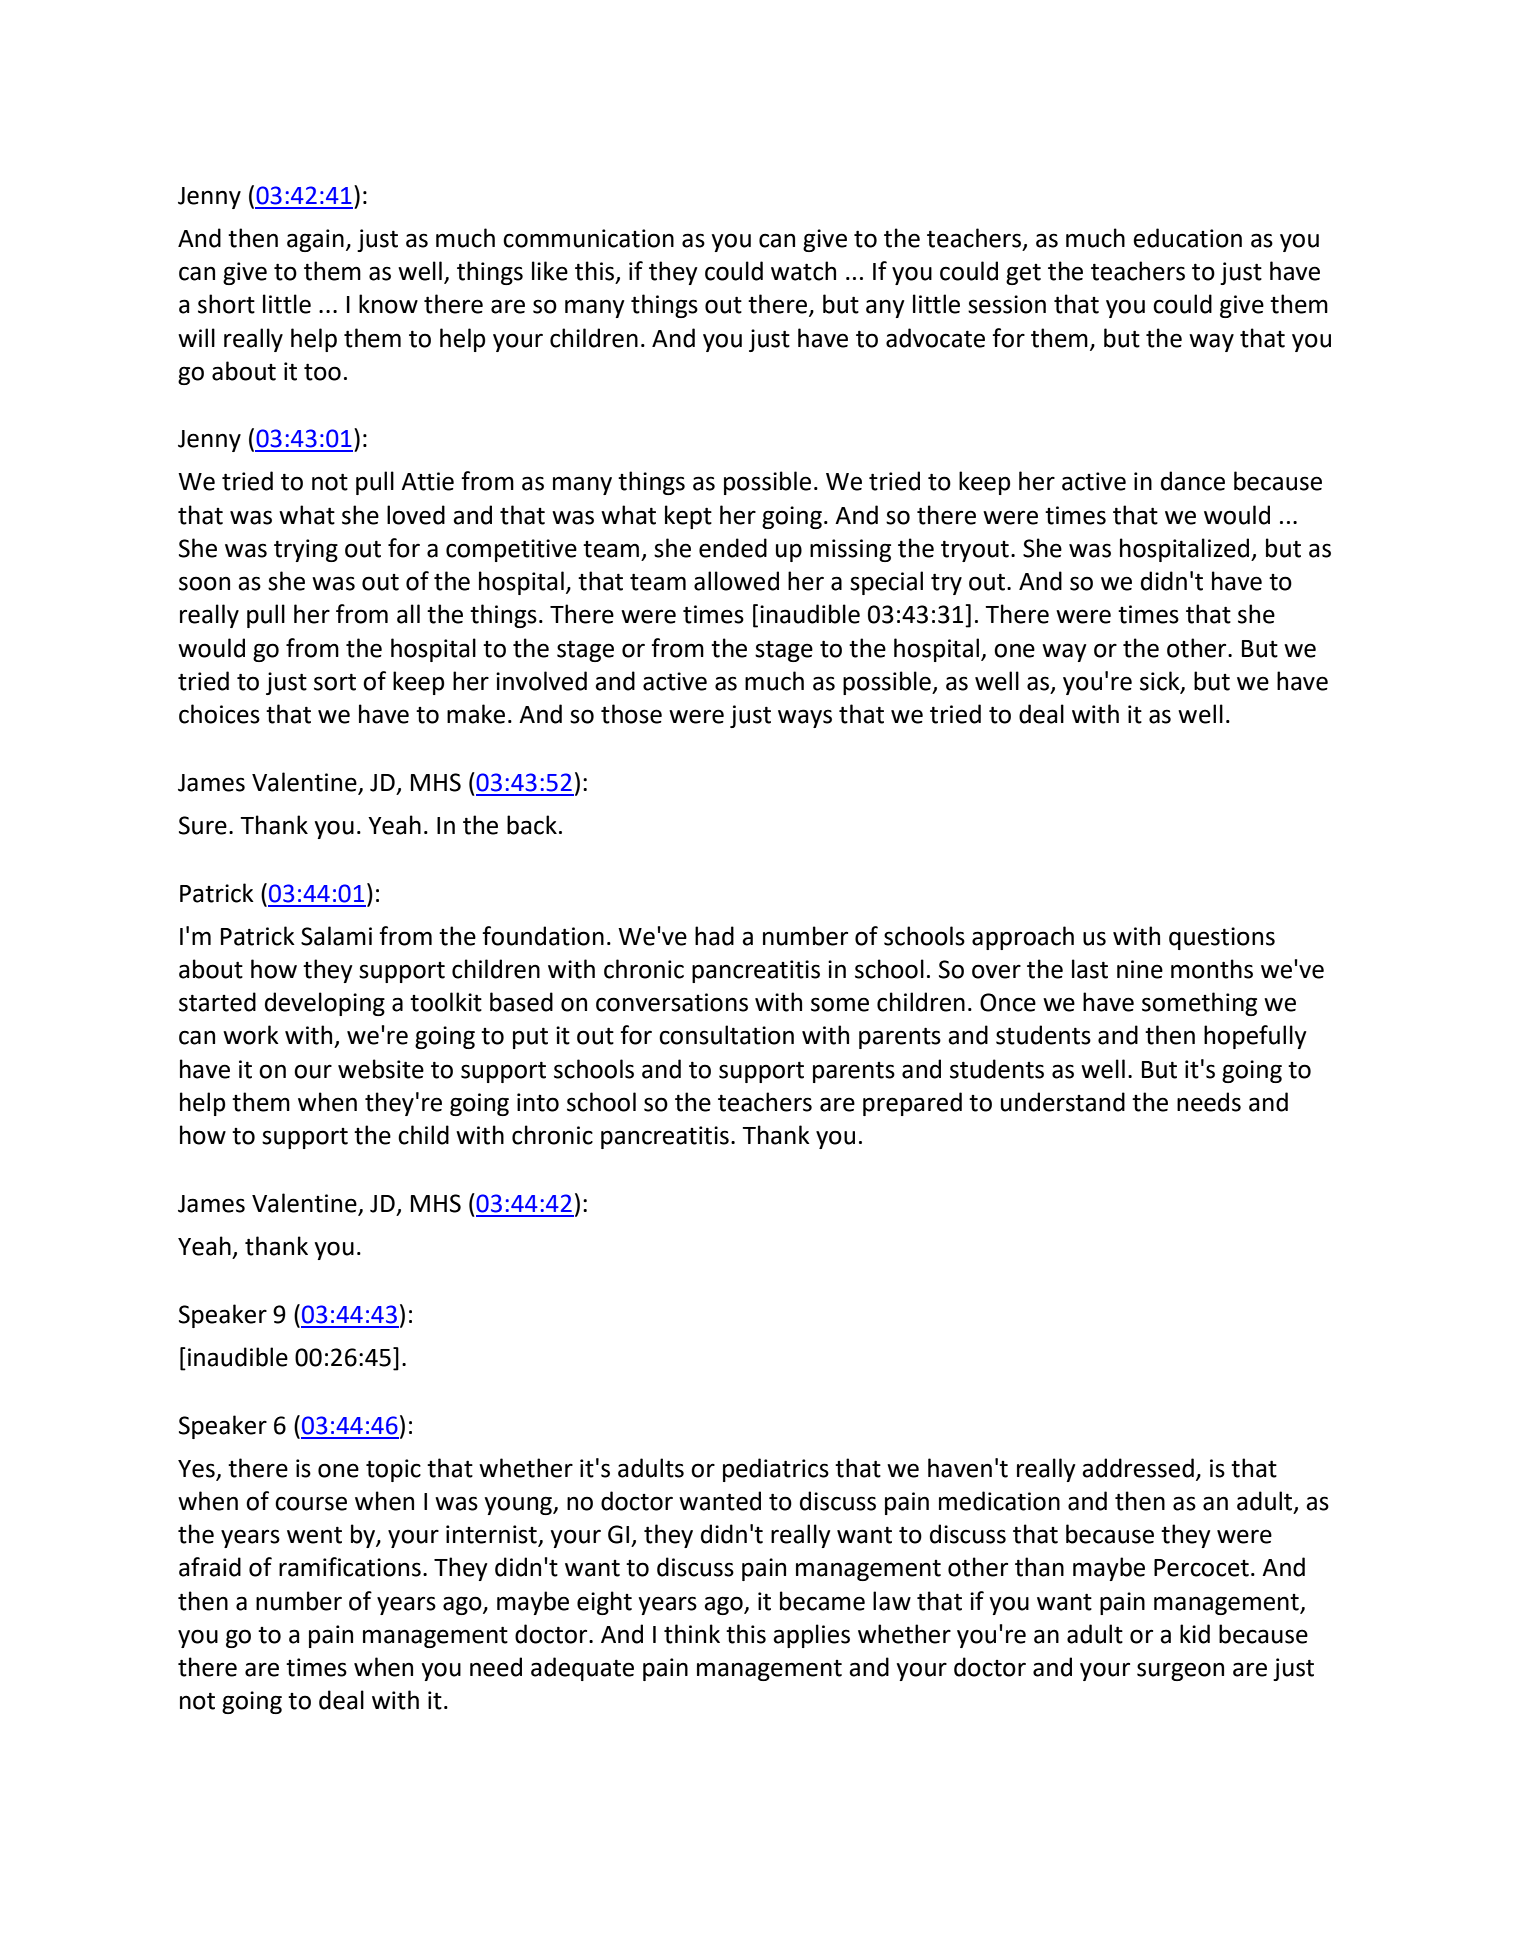  Describe the element at coordinates (315, 240) in the page. I see `again` at that location.
